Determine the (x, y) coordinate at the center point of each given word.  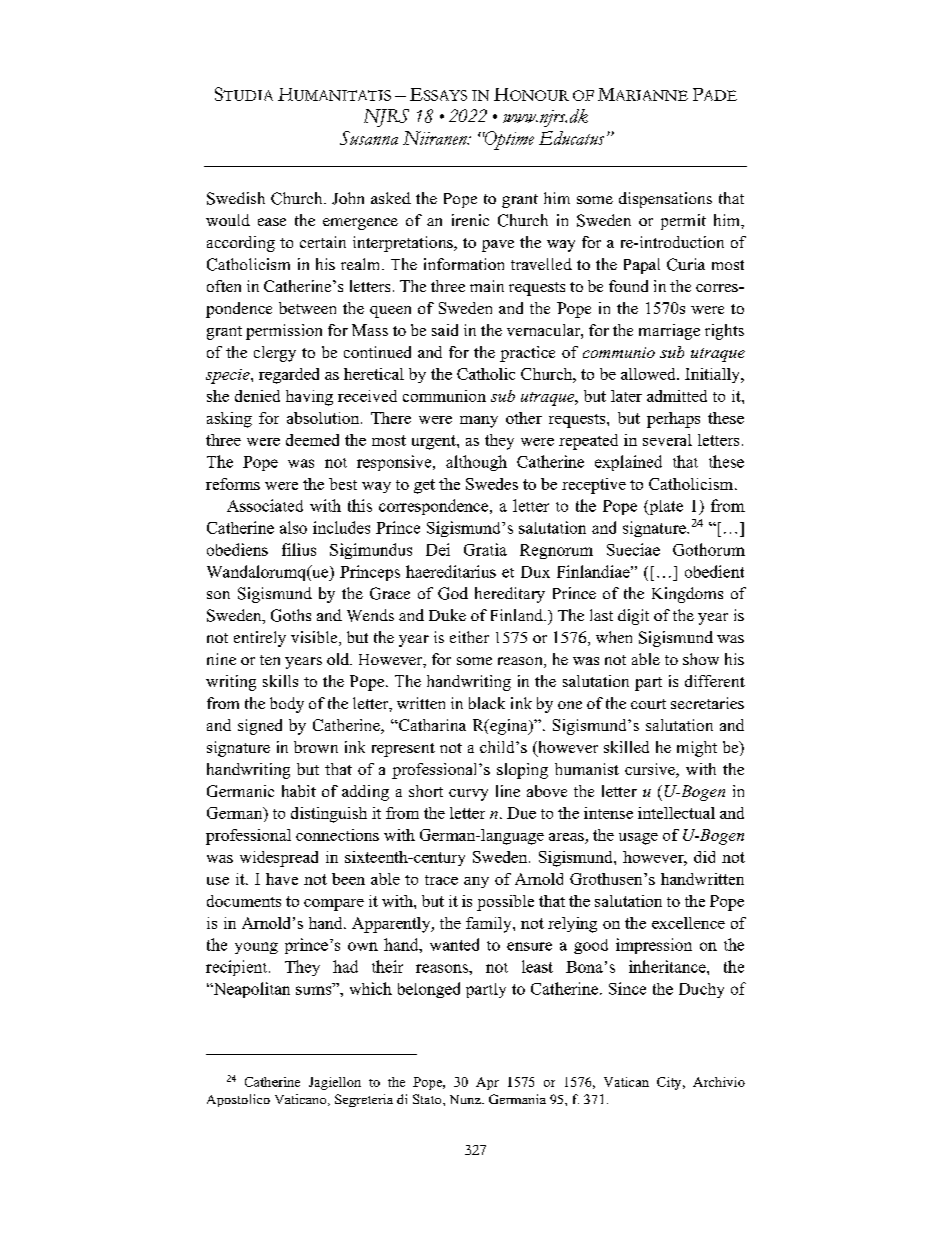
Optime (508, 140)
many (479, 422)
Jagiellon (335, 1083)
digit (633, 617)
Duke (447, 615)
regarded (289, 376)
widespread (279, 859)
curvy (468, 795)
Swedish (236, 198)
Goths (291, 615)
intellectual (676, 813)
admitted (677, 396)
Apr (487, 1083)
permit (683, 222)
